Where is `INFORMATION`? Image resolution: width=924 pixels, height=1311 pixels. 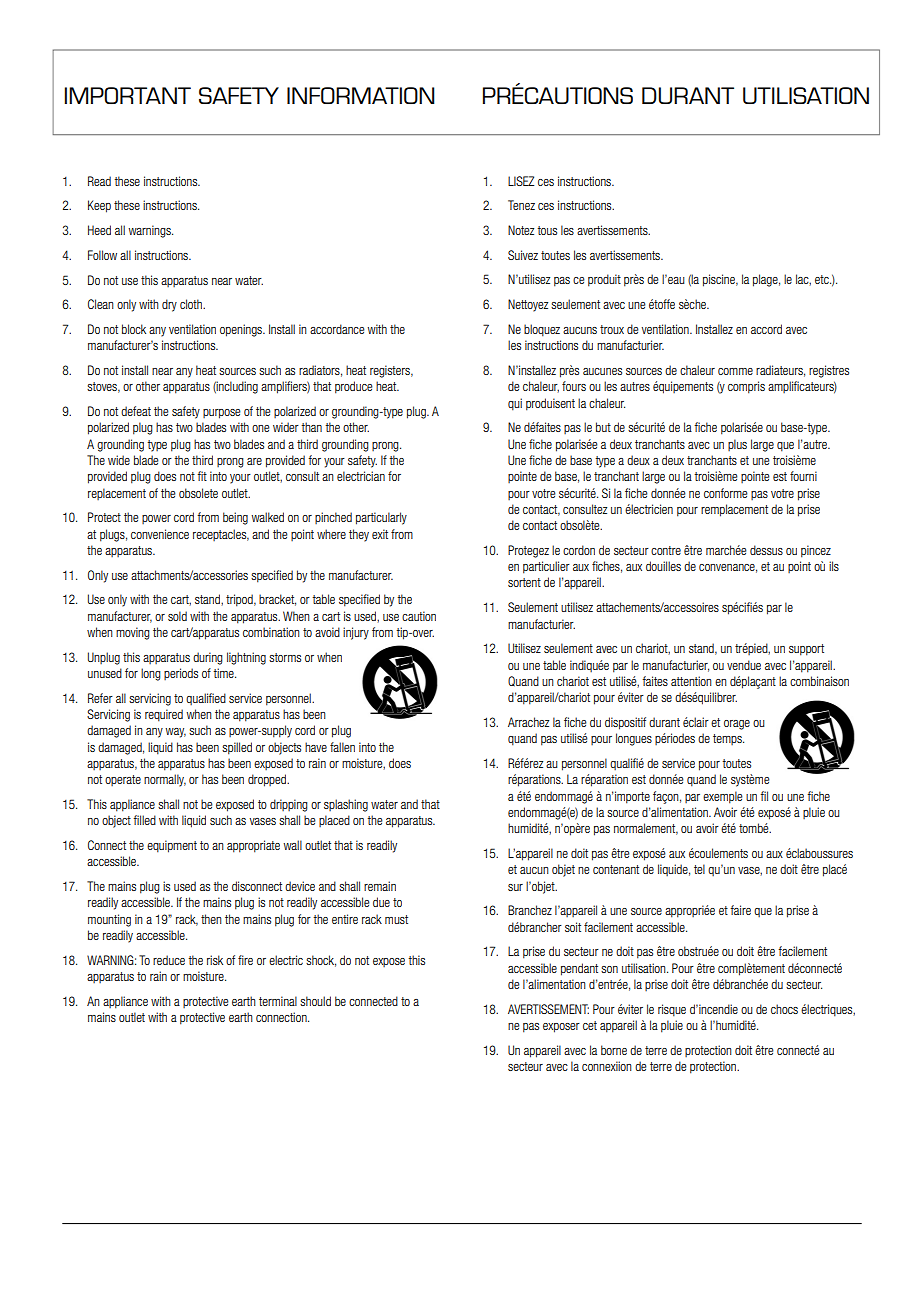 INFORMATION is located at coordinates (361, 95).
